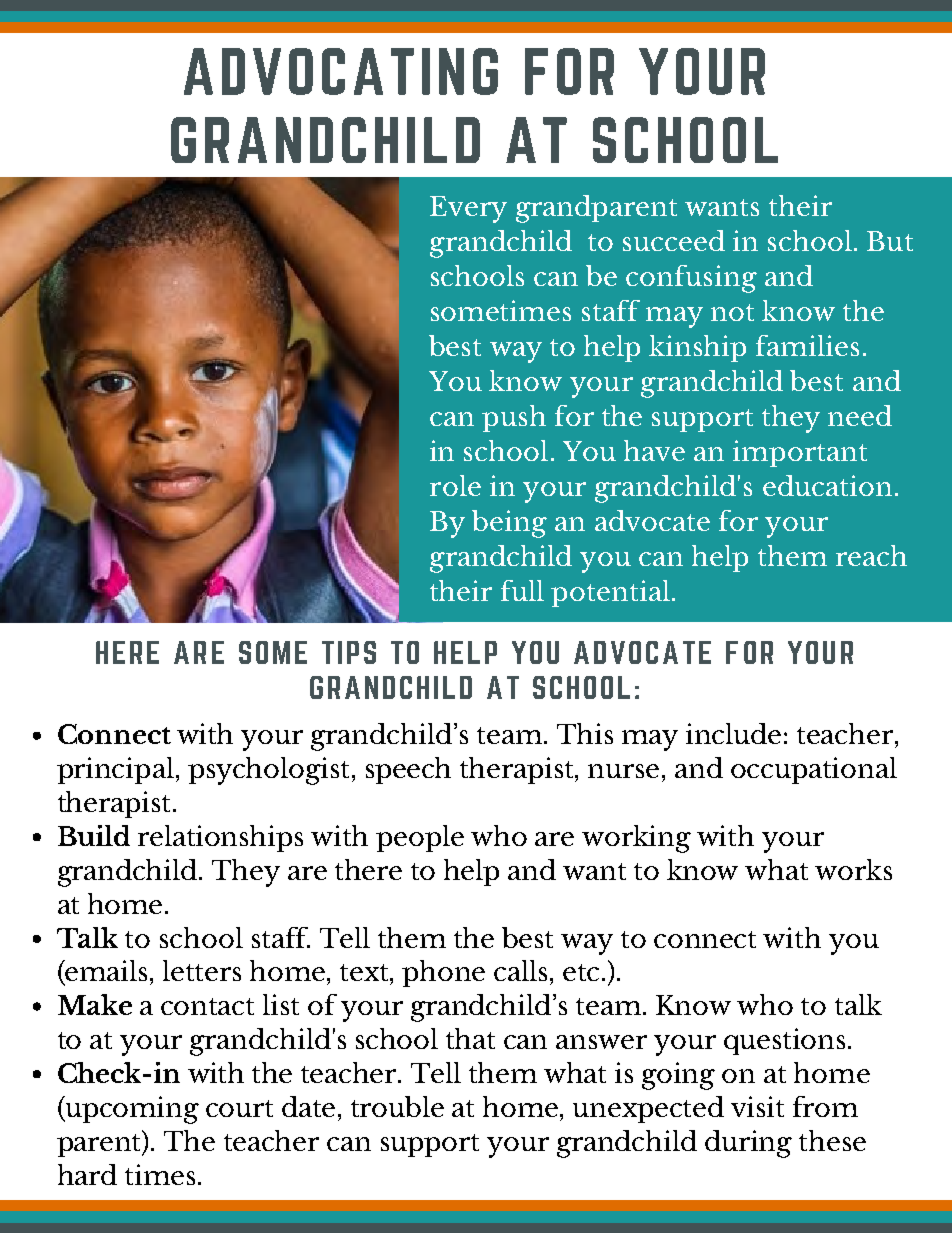 This screenshot has width=952, height=1233. What do you see at coordinates (468, 209) in the screenshot?
I see `Every` at bounding box center [468, 209].
